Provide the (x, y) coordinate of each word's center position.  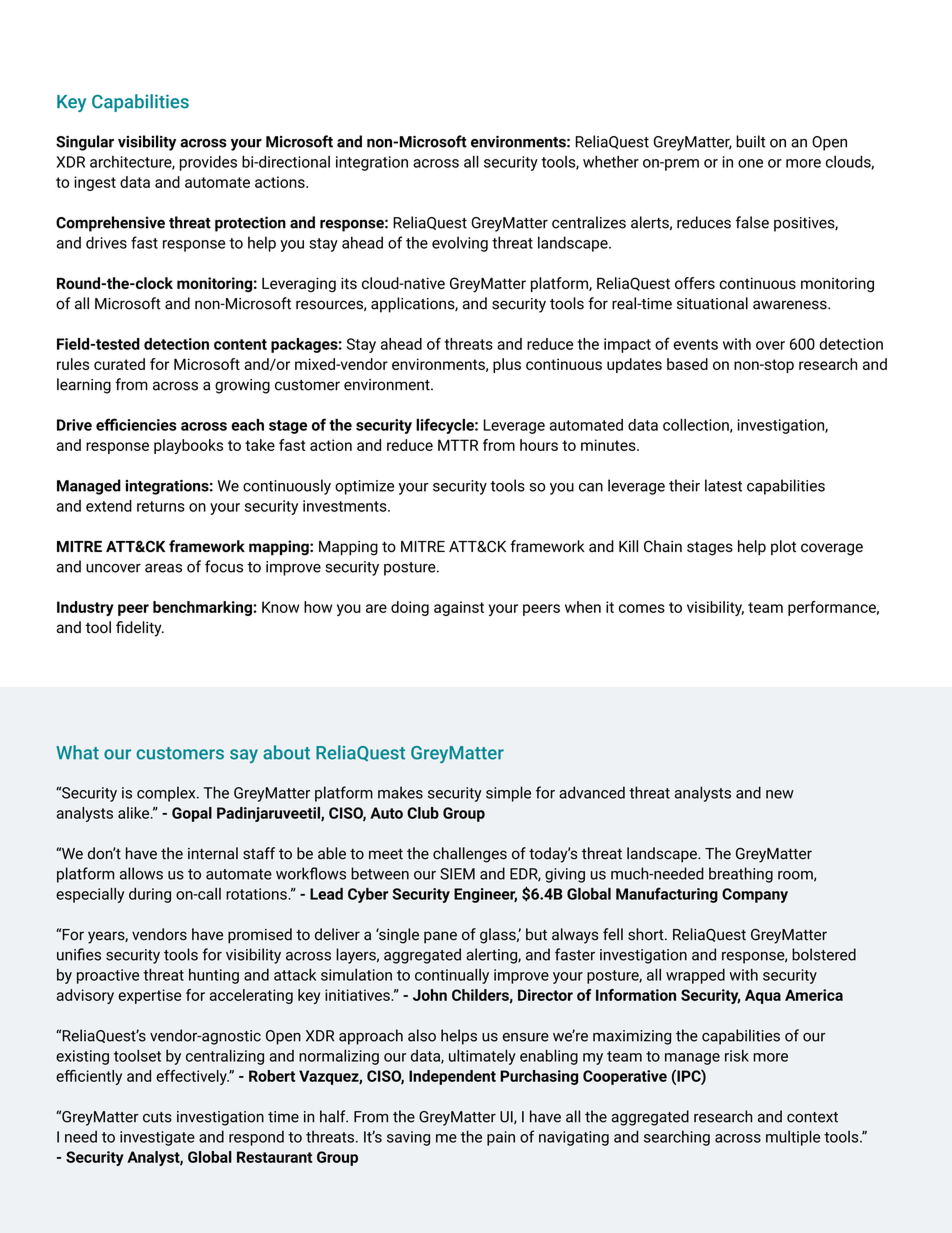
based (687, 364)
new (780, 794)
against (459, 608)
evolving (460, 244)
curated (119, 364)
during (150, 895)
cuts (157, 1117)
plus (507, 365)
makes (400, 792)
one (750, 163)
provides (208, 163)
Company (755, 895)
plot (783, 547)
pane (440, 937)
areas (163, 568)
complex (167, 794)
